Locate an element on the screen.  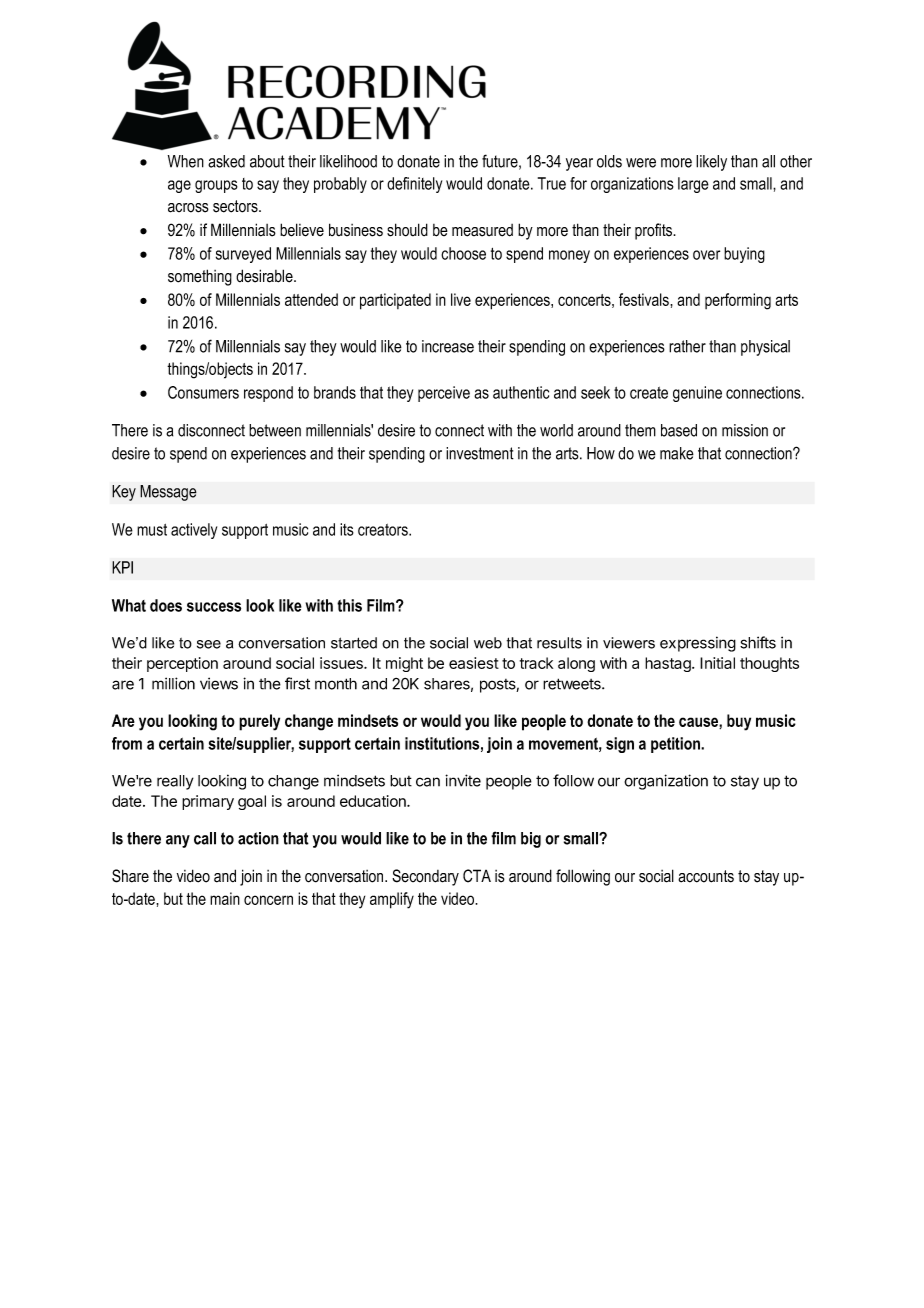
main is located at coordinates (225, 898).
